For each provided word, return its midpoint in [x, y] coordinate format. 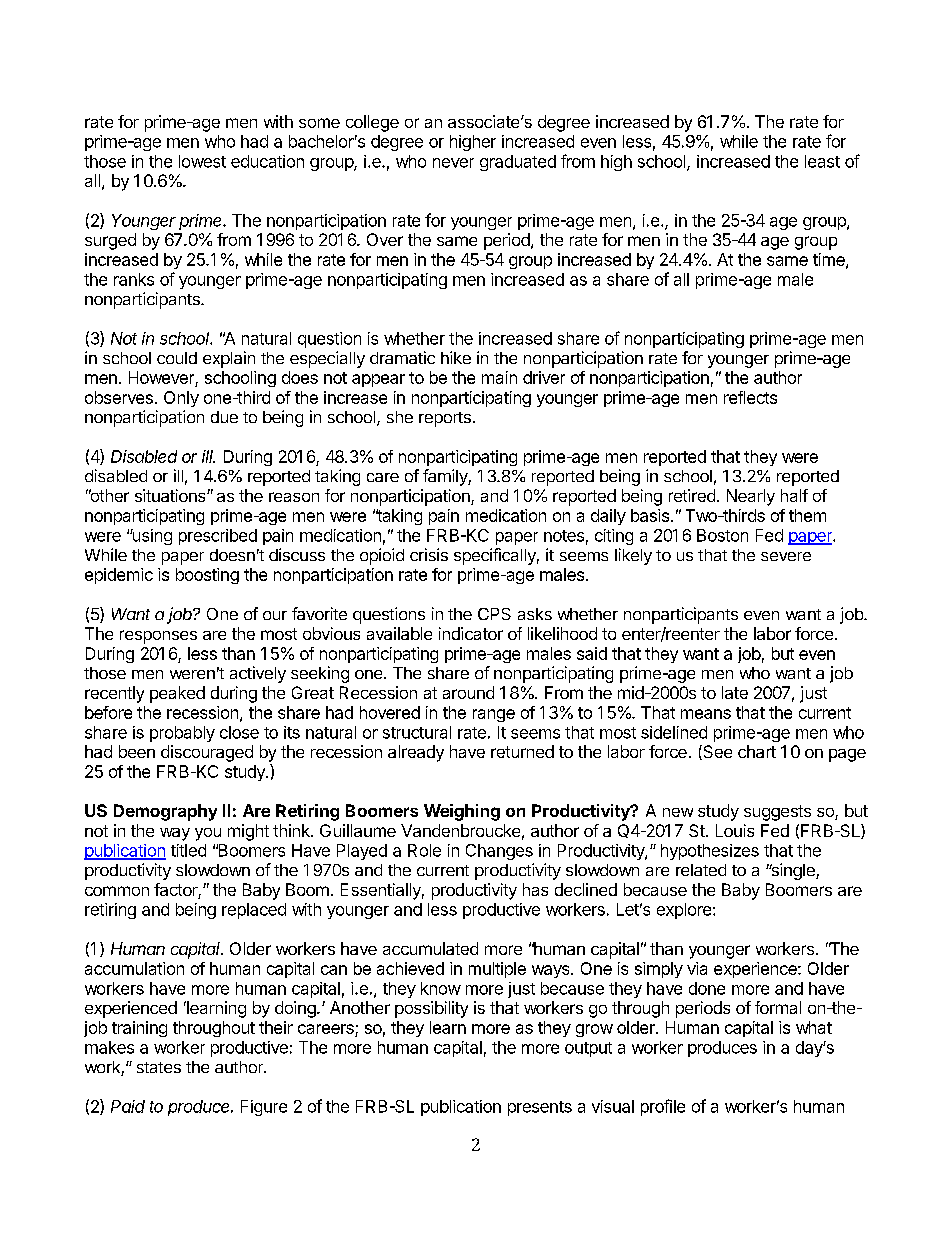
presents [540, 1108]
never [453, 163]
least [822, 161]
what [814, 1027]
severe [786, 556]
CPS [494, 614]
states [159, 1067]
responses [158, 637]
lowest [202, 161]
